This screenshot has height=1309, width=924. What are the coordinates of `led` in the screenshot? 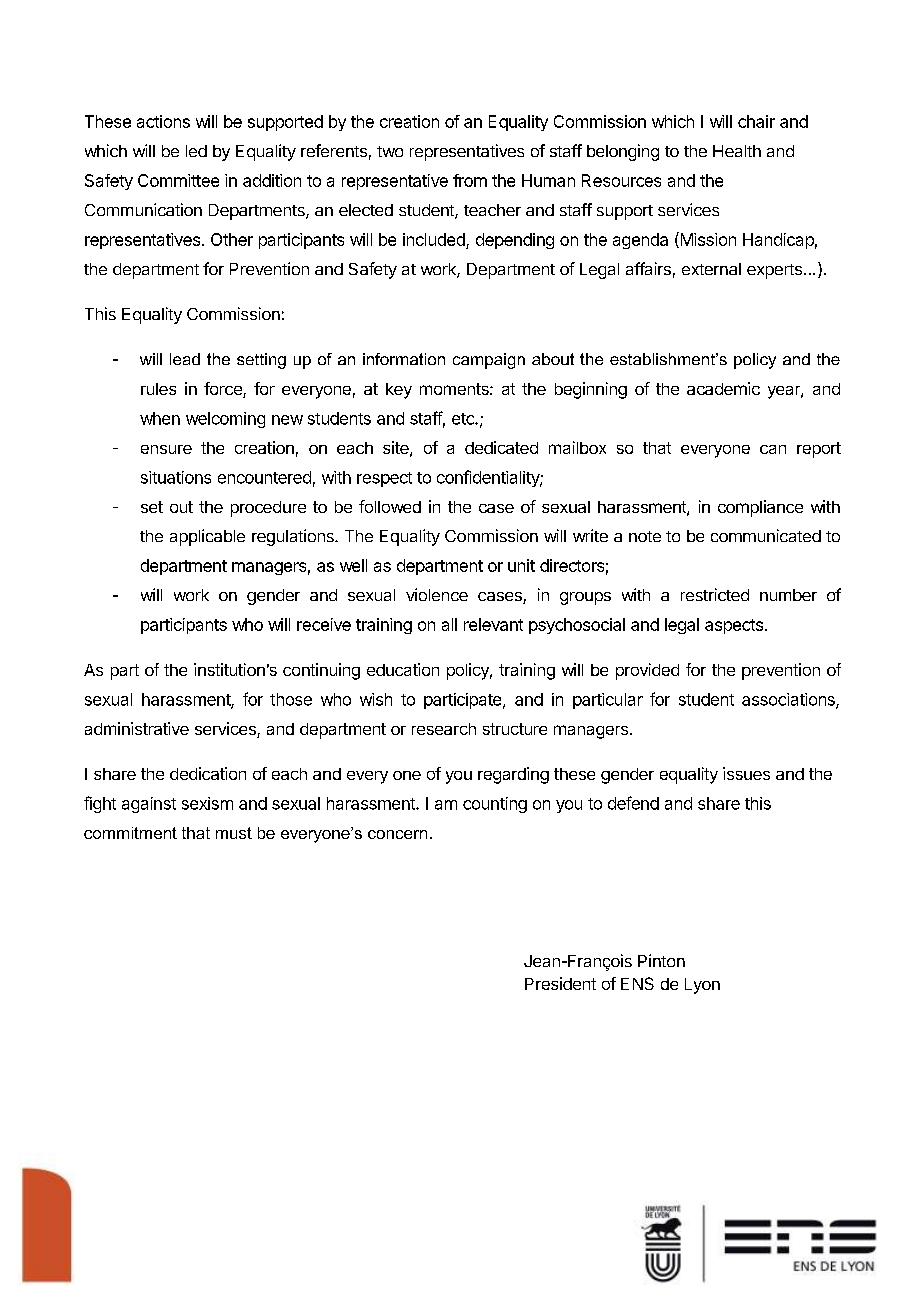 It's located at (196, 151).
